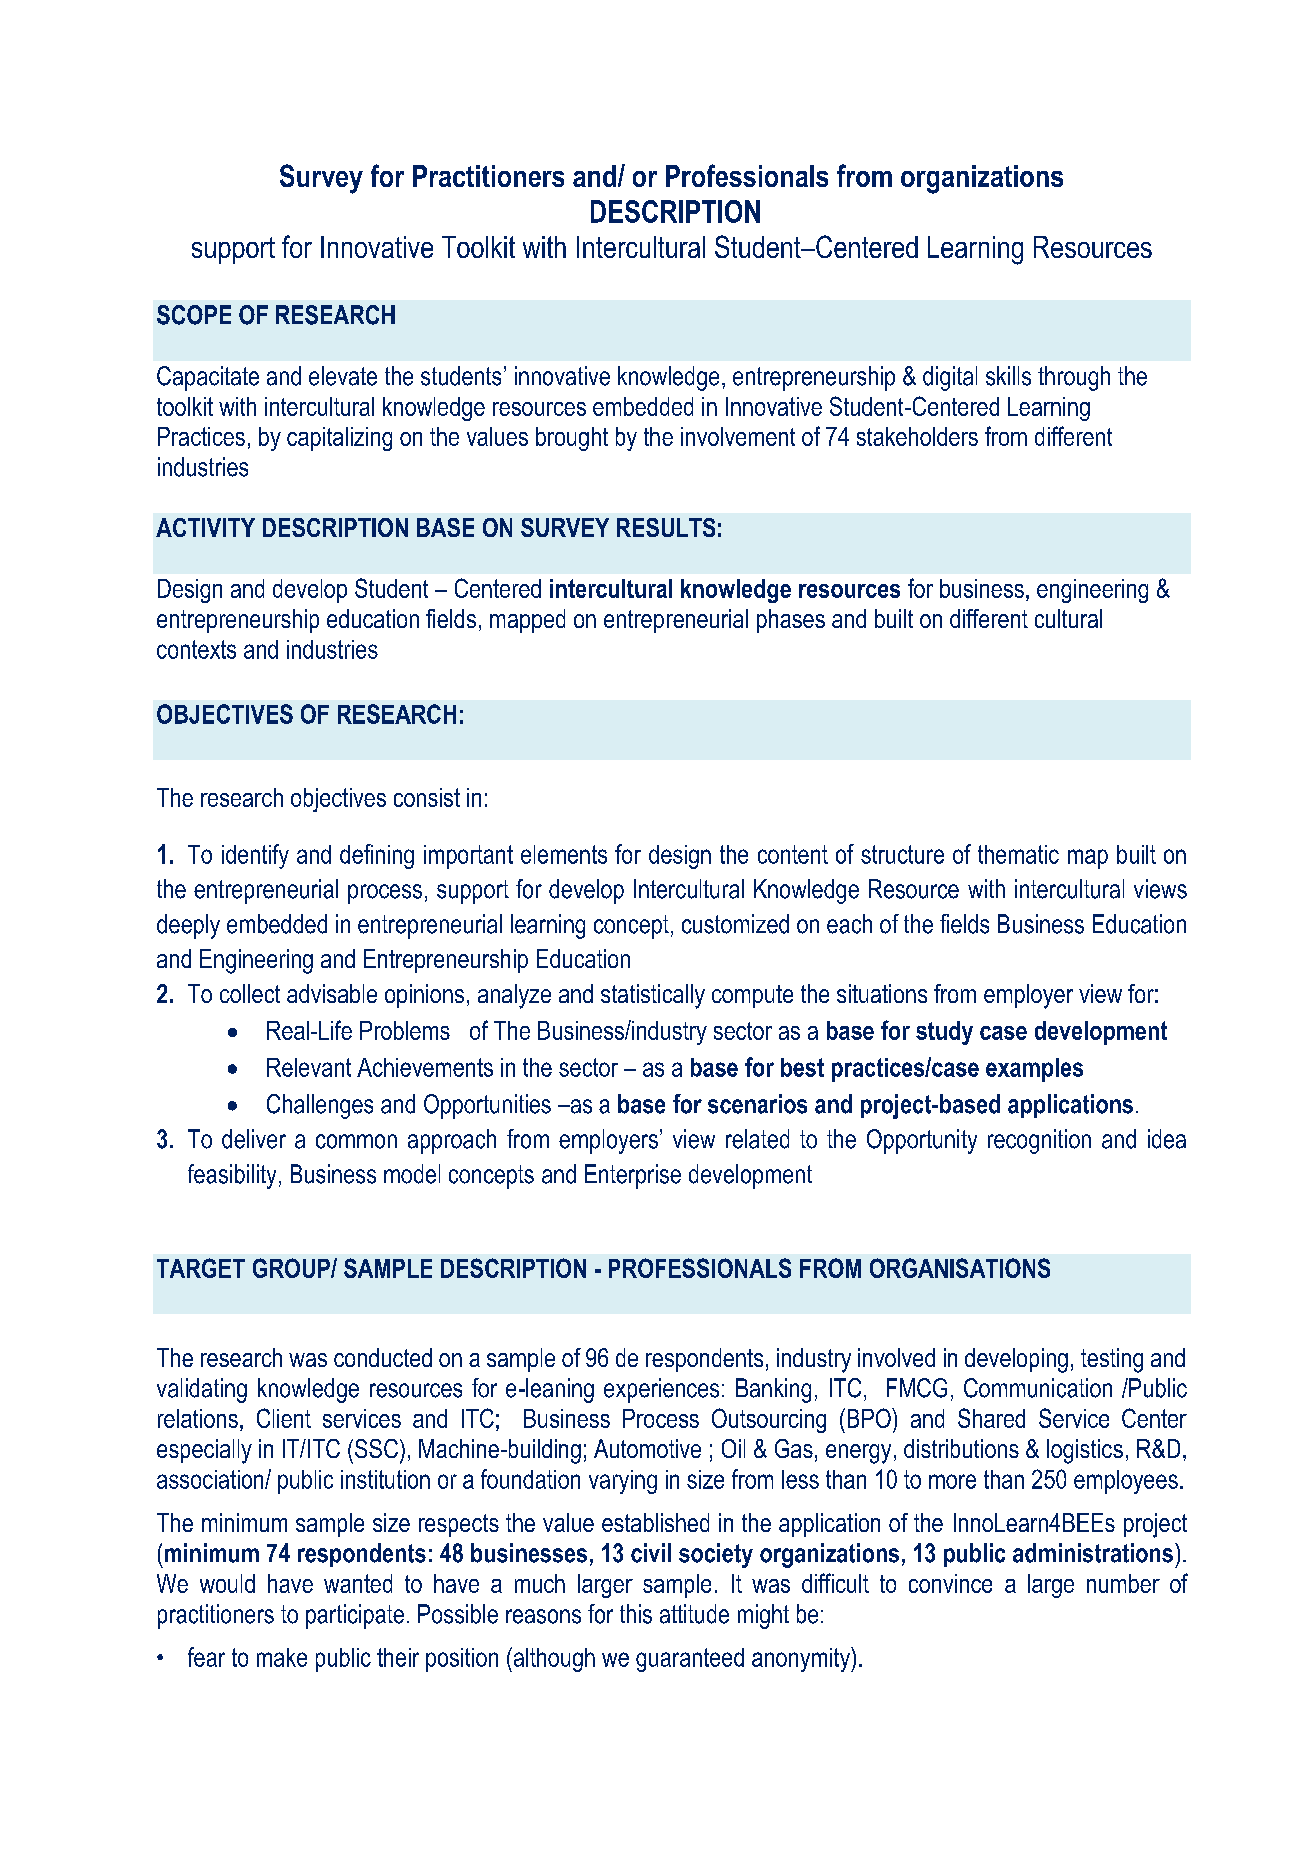  I want to click on recognition, so click(1039, 1141).
